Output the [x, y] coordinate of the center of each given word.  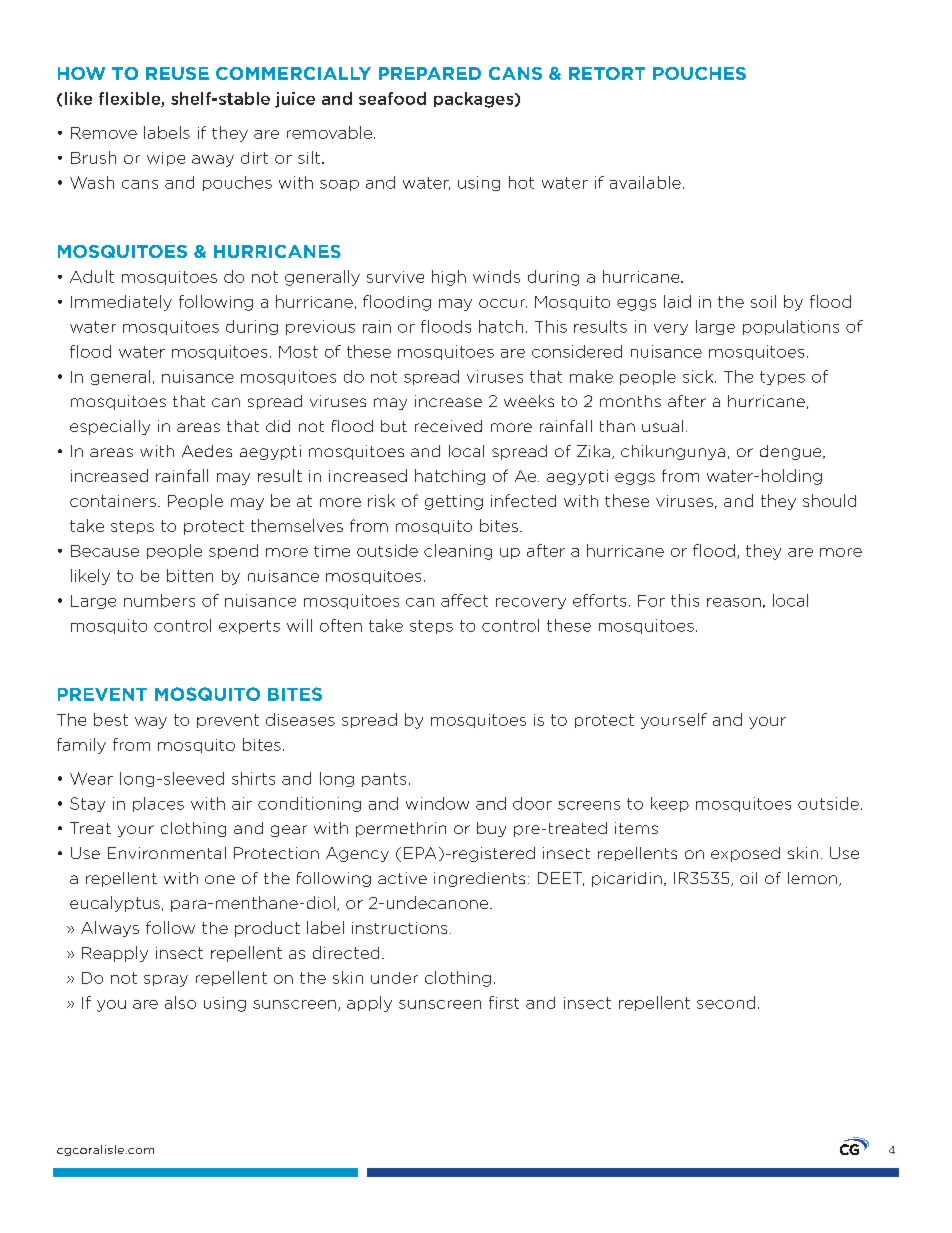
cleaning [458, 552]
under [394, 978]
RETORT [607, 73]
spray [166, 981]
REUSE [177, 73]
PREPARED [430, 73]
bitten [190, 575]
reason [734, 602]
